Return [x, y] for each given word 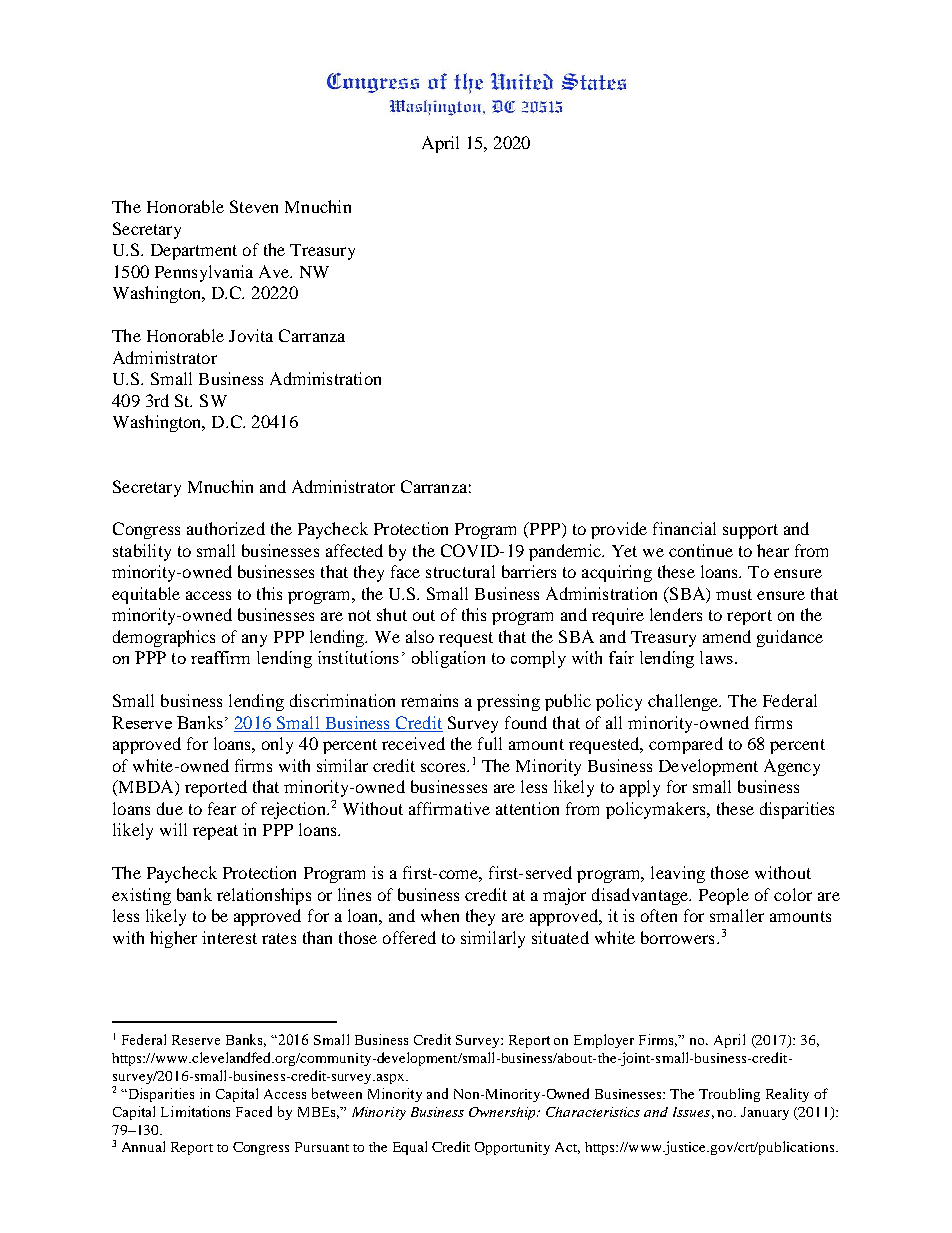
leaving [678, 874]
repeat [215, 832]
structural [460, 571]
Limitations [195, 1111]
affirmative [449, 808]
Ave [275, 271]
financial [684, 528]
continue [701, 550]
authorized [226, 528]
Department [194, 252]
